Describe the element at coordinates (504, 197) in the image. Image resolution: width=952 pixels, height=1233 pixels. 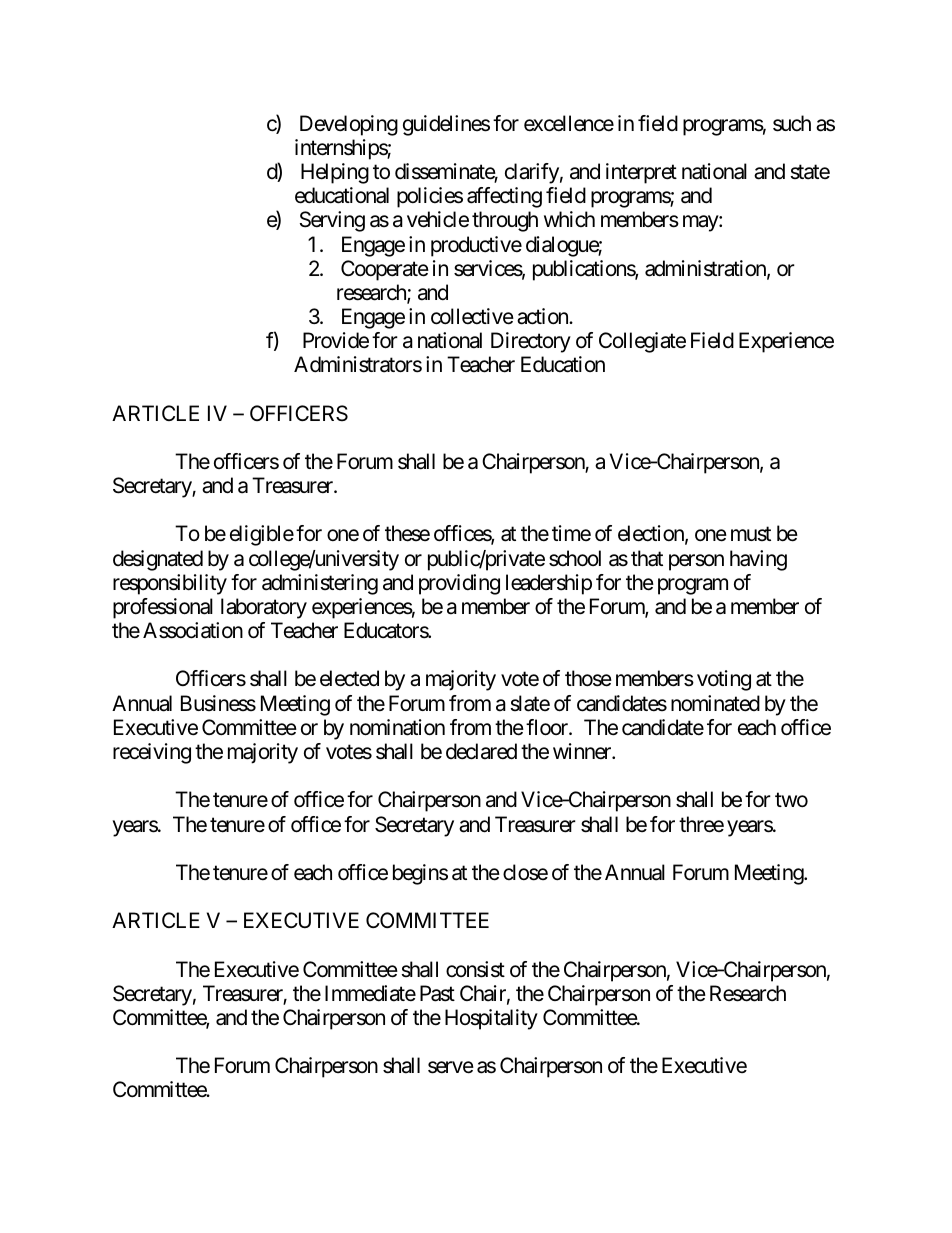
I see `affecting` at that location.
